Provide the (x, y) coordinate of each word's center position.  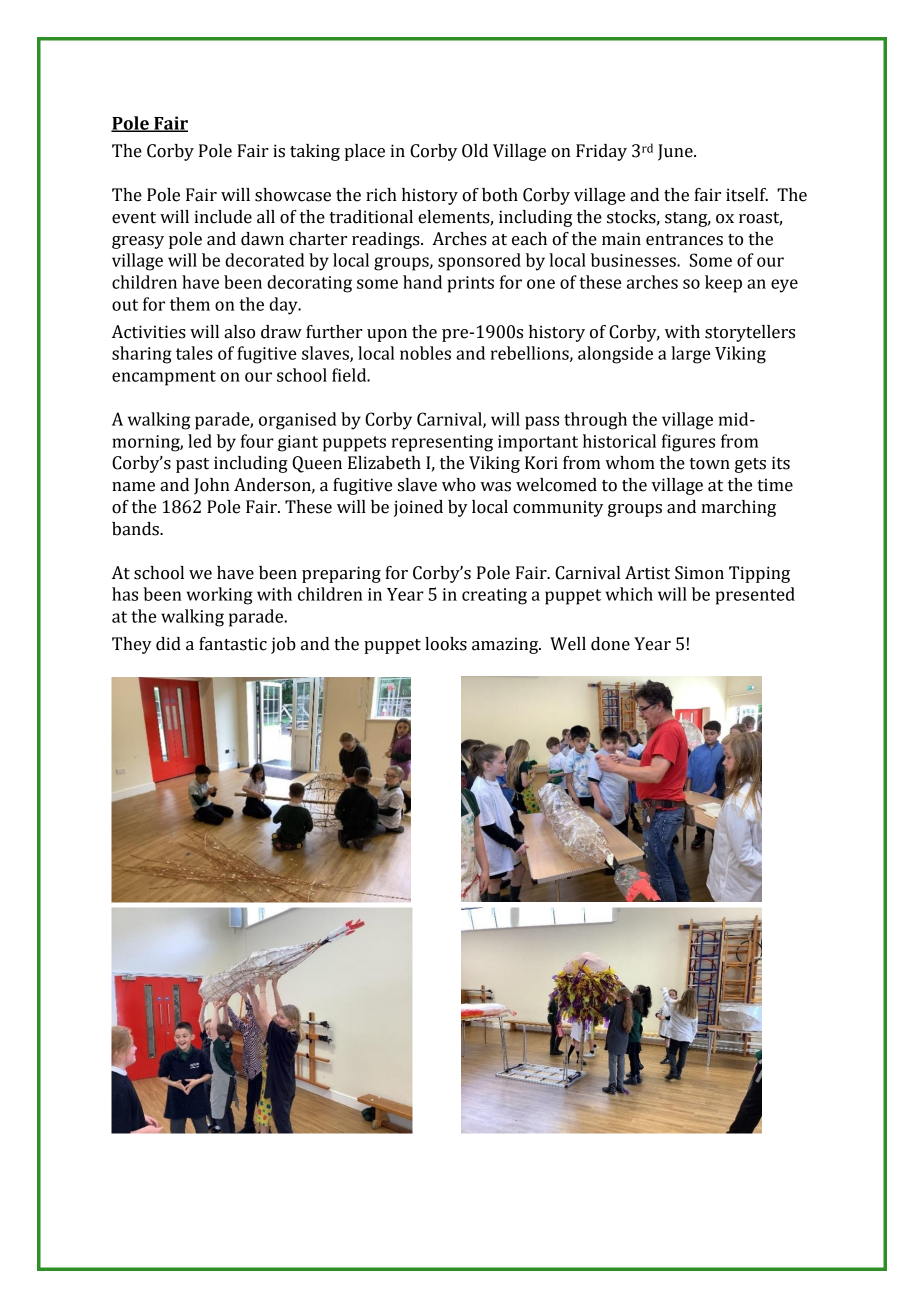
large (690, 355)
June (676, 152)
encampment (164, 378)
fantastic (233, 644)
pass (542, 423)
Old (475, 151)
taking (315, 152)
